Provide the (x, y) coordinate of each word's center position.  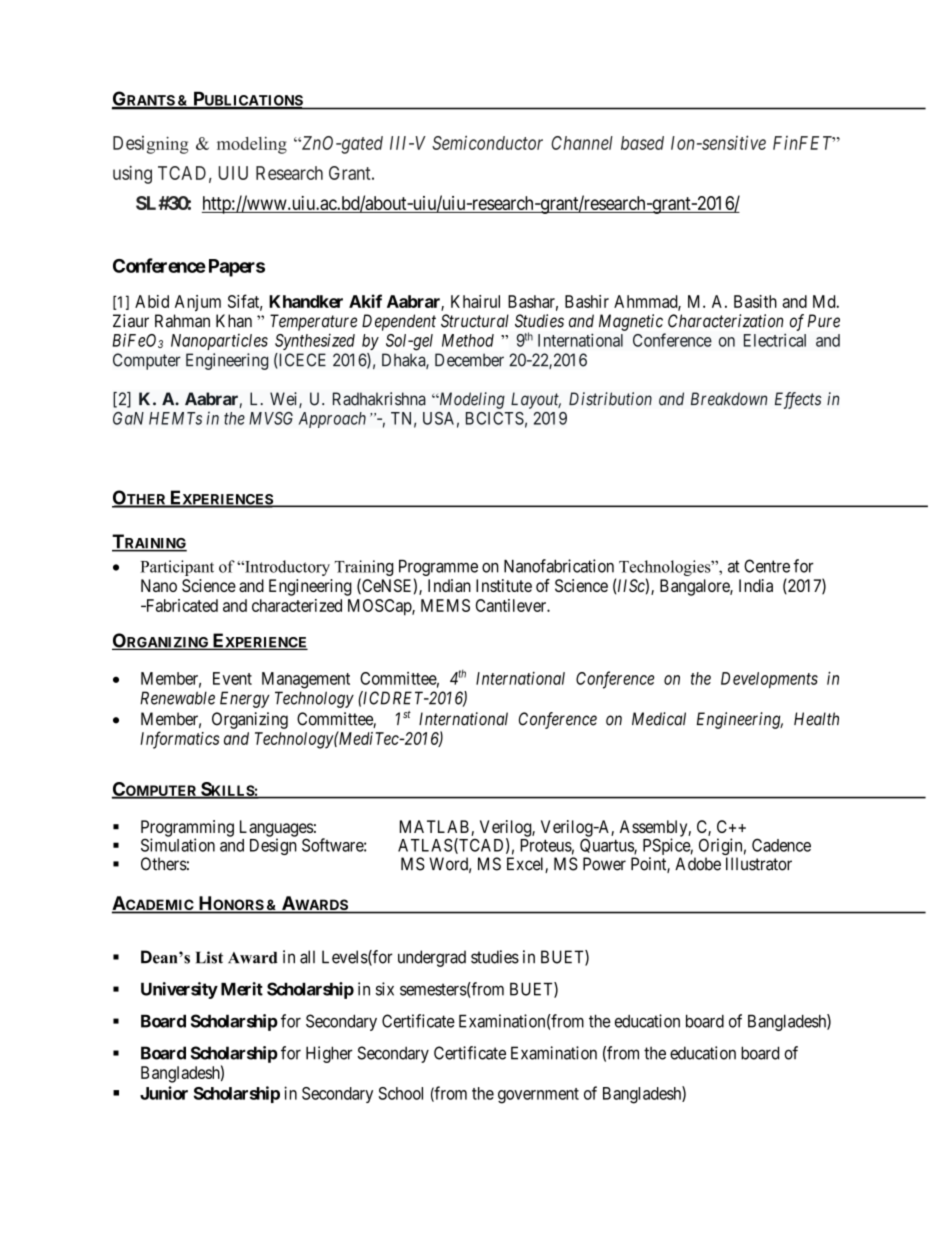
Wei (285, 400)
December (469, 360)
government (538, 1096)
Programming (187, 829)
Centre (767, 566)
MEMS (445, 605)
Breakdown (729, 399)
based (642, 143)
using (132, 175)
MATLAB (434, 826)
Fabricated (180, 605)
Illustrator (759, 864)
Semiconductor (487, 142)
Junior (164, 1093)
